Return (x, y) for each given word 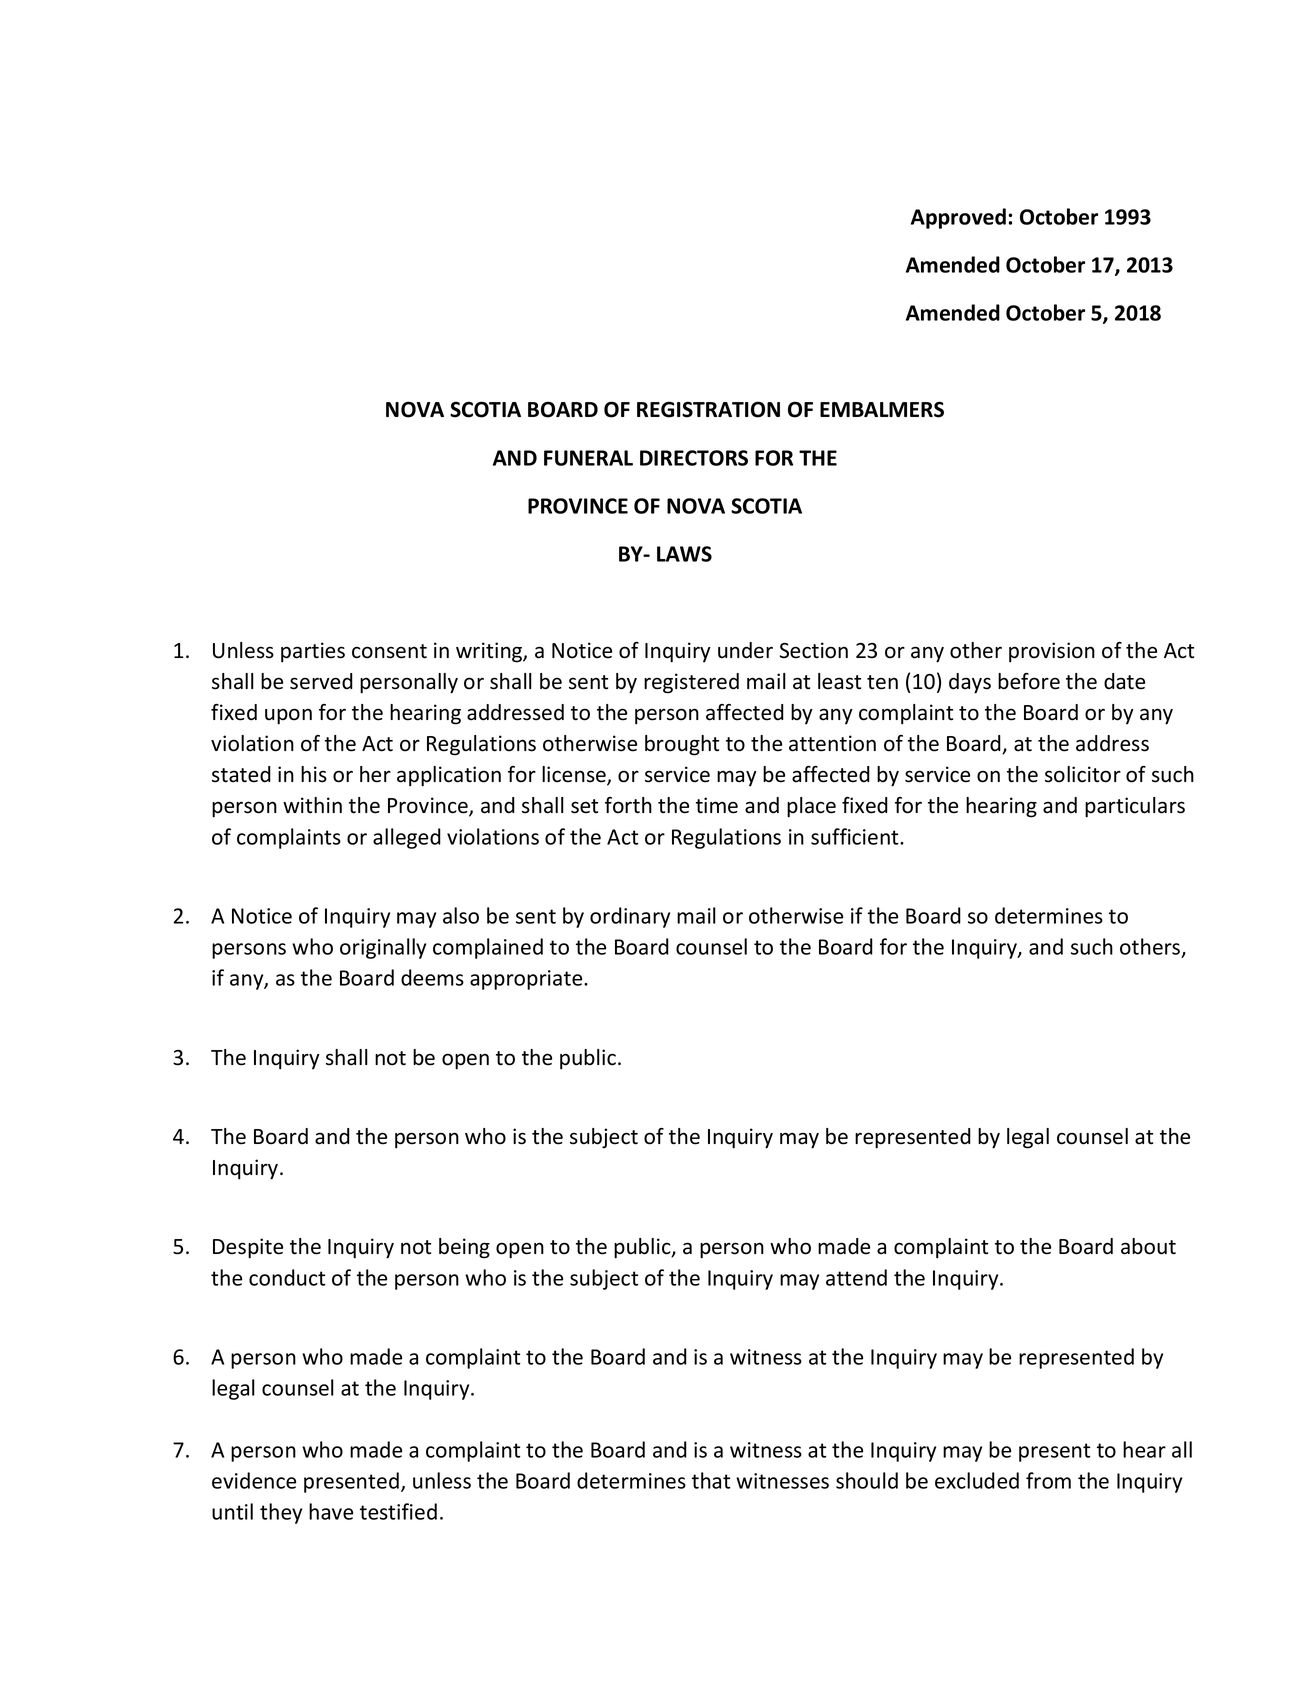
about (1148, 1246)
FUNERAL (588, 458)
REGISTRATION (708, 409)
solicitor (1083, 774)
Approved (958, 218)
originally (383, 948)
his (314, 774)
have (331, 1511)
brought (682, 745)
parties (313, 652)
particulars (1135, 807)
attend (856, 1277)
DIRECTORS (694, 458)
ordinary (630, 917)
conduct (287, 1277)
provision (1052, 652)
